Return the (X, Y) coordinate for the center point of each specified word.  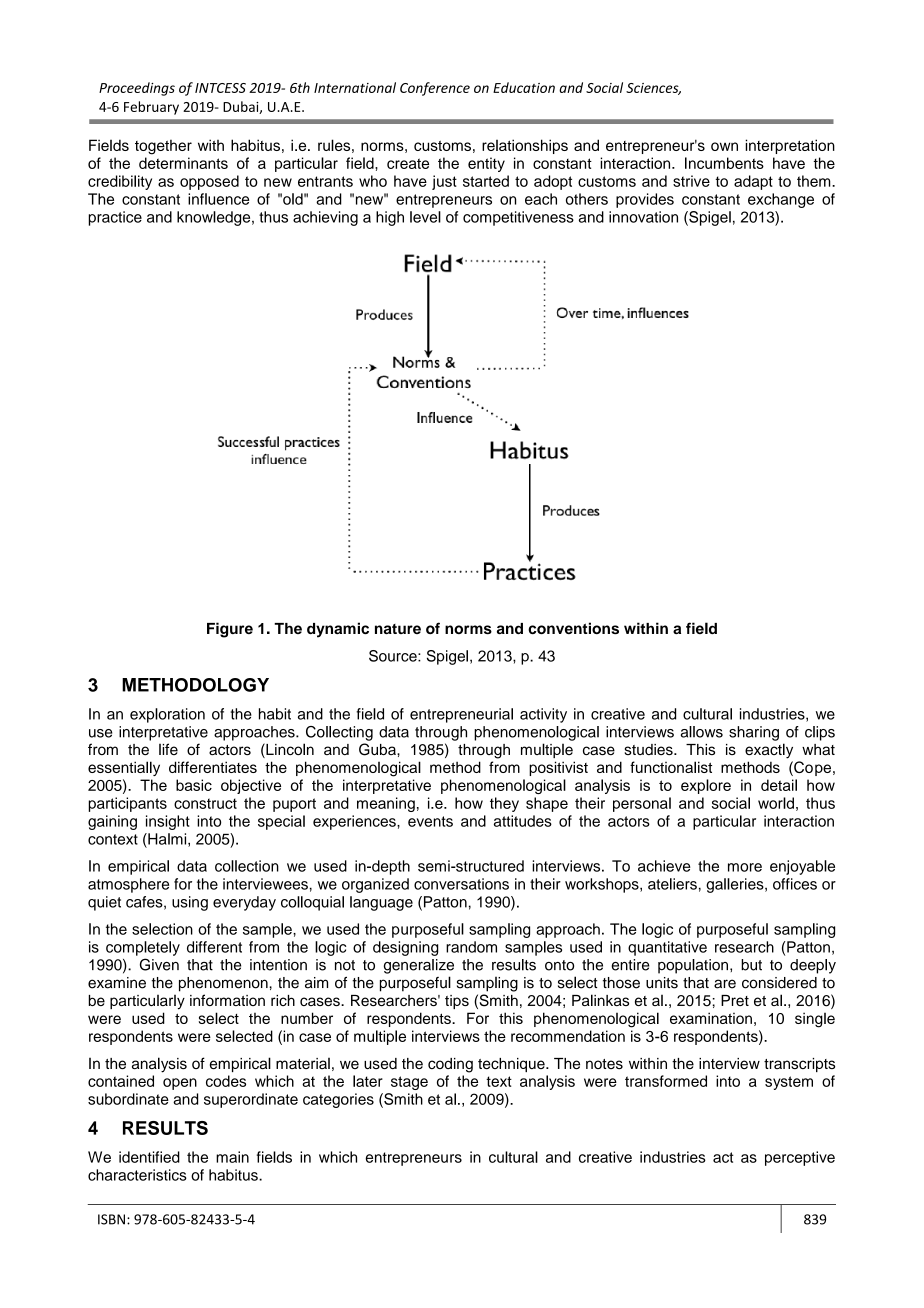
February (151, 108)
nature (398, 629)
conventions (573, 628)
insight (168, 822)
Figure (230, 630)
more (745, 867)
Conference (435, 89)
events (430, 821)
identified (149, 1157)
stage (409, 1083)
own (724, 146)
